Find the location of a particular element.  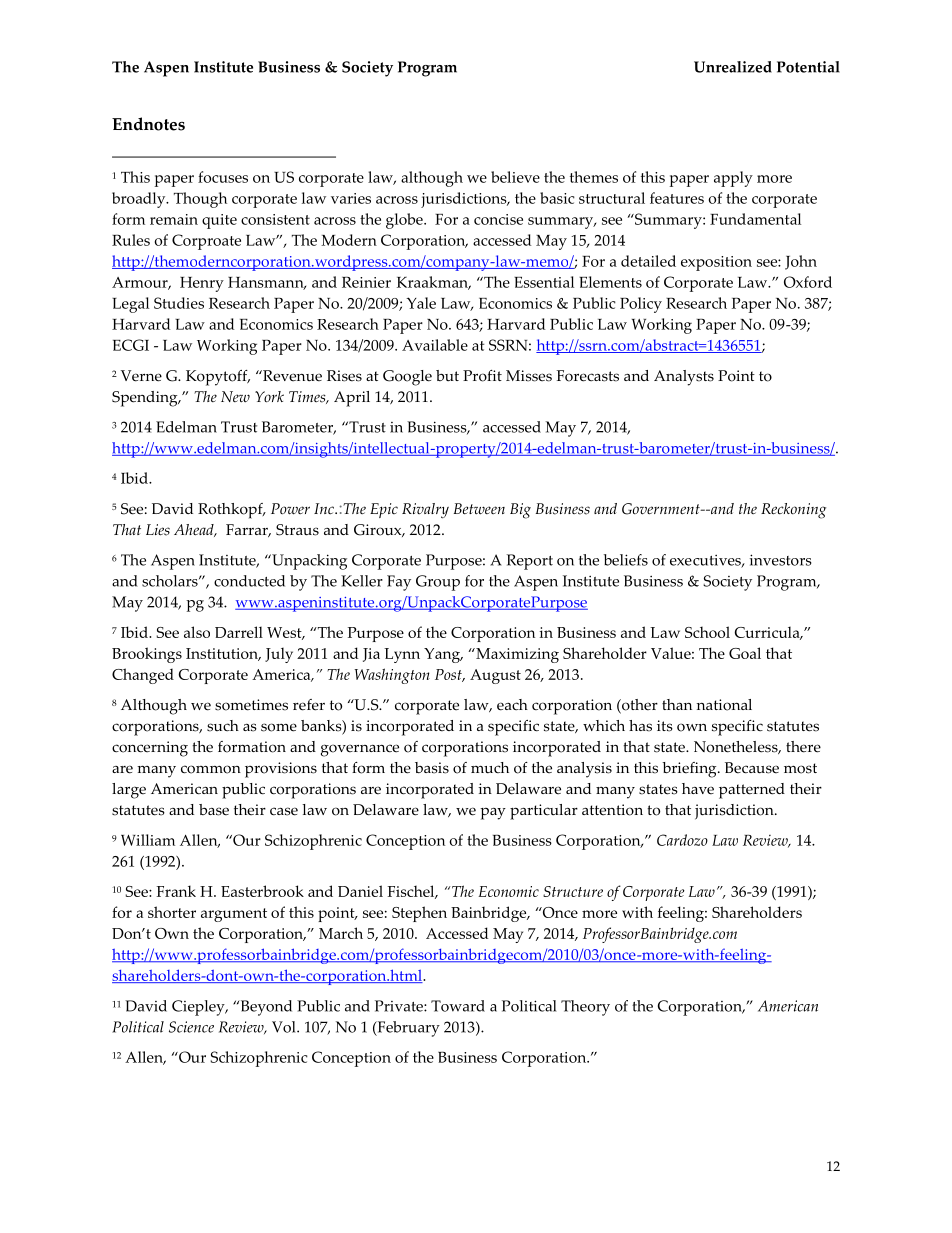

Unrealized is located at coordinates (733, 67).
